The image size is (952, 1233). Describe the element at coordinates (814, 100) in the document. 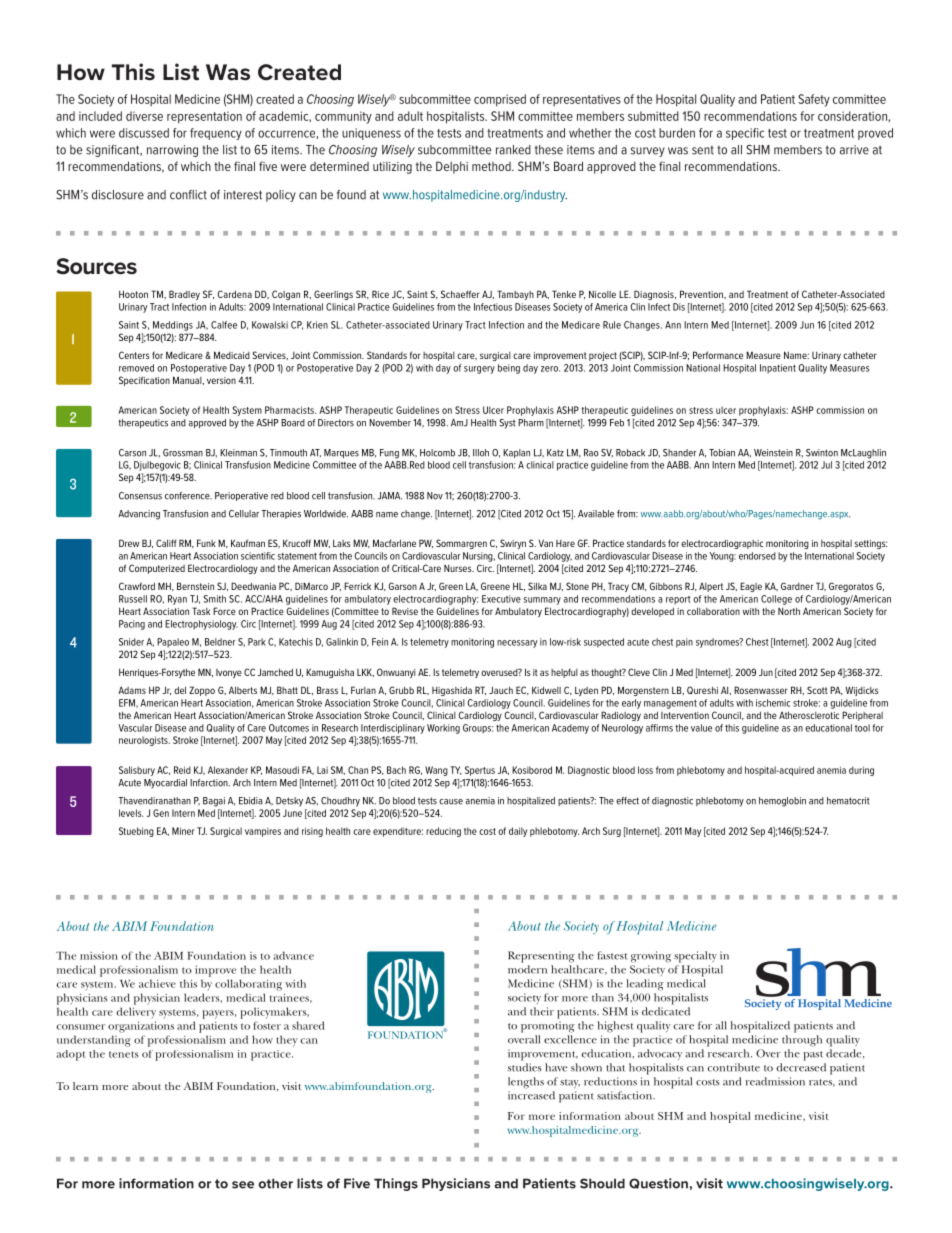

I see `Safety` at that location.
